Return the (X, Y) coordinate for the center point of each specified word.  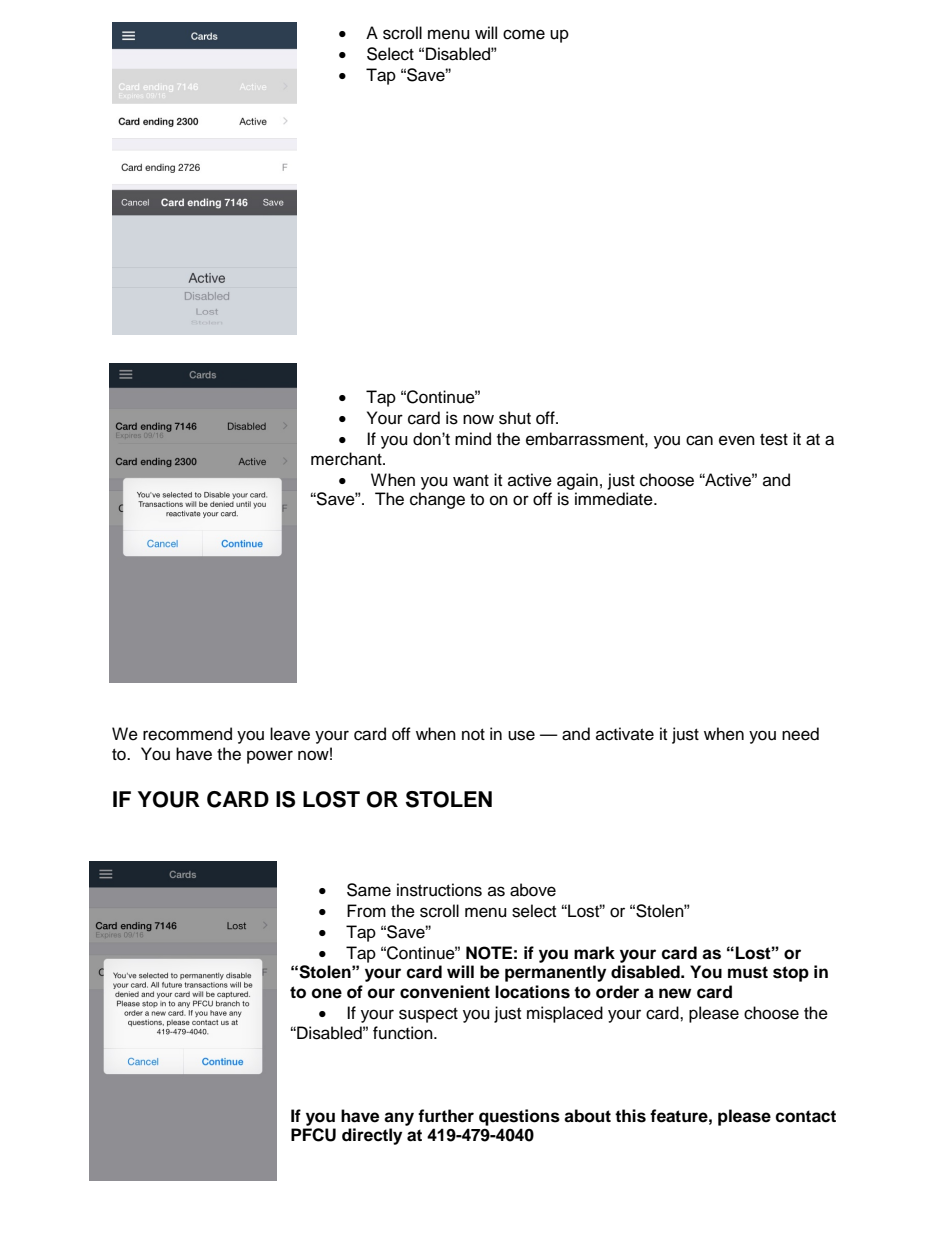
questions (519, 1117)
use (521, 735)
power (270, 757)
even (737, 440)
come (524, 34)
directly (372, 1136)
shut (515, 418)
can (699, 440)
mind (473, 439)
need (800, 734)
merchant (347, 459)
